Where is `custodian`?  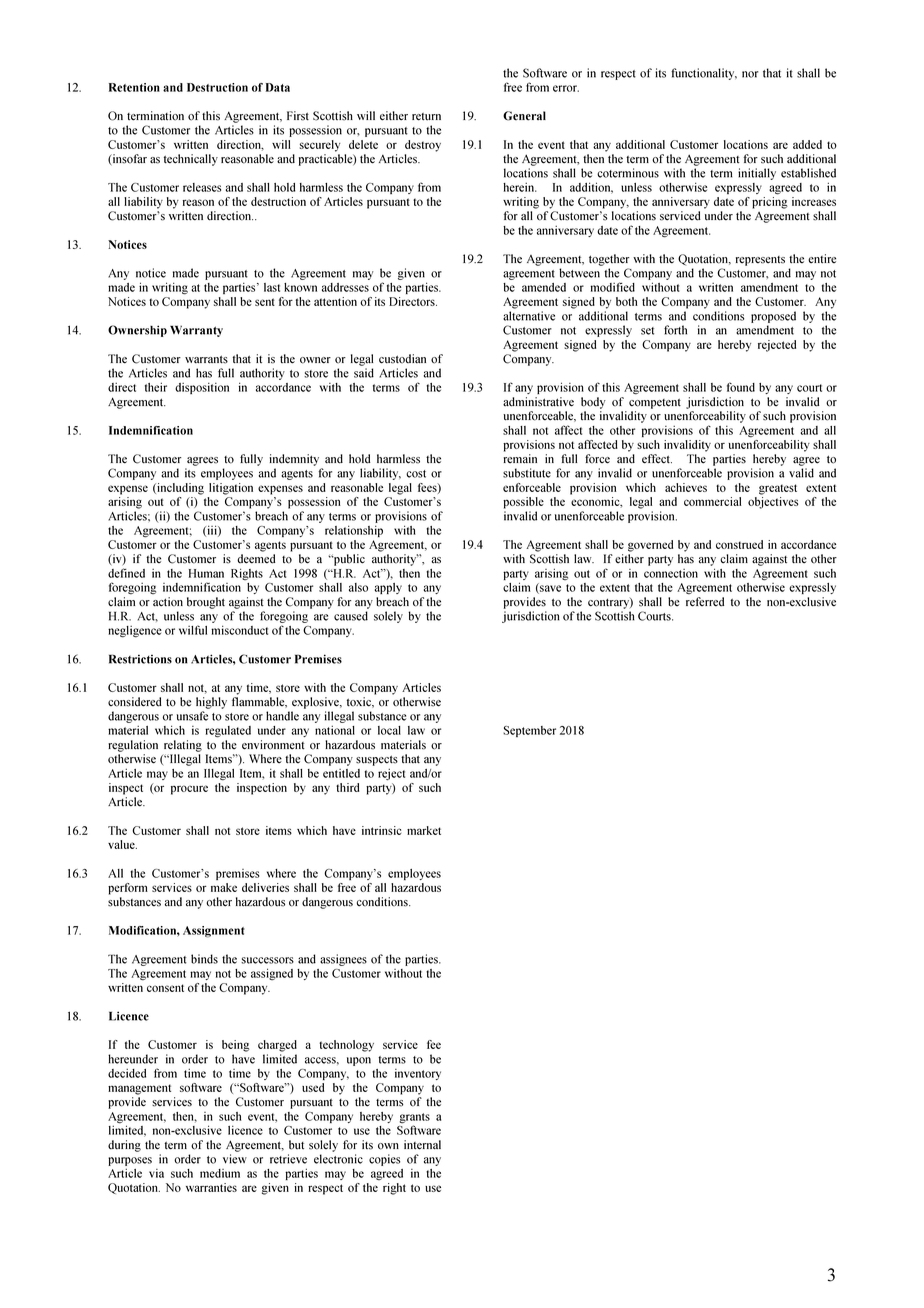
custodian is located at coordinates (402, 359).
